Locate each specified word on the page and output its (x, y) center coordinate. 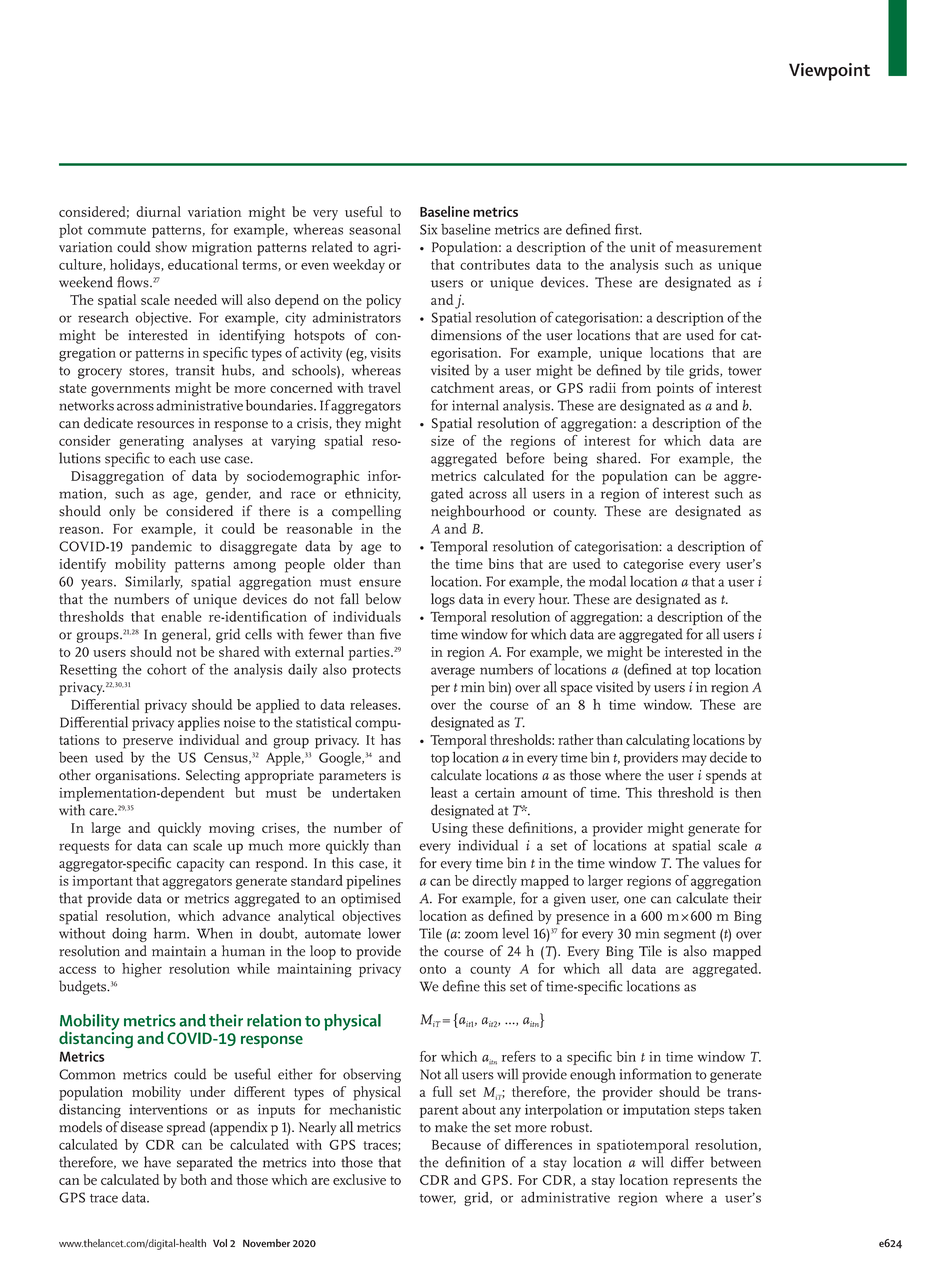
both (193, 1179)
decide (728, 757)
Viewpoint (829, 72)
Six (428, 229)
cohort (167, 669)
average (453, 672)
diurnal (158, 211)
